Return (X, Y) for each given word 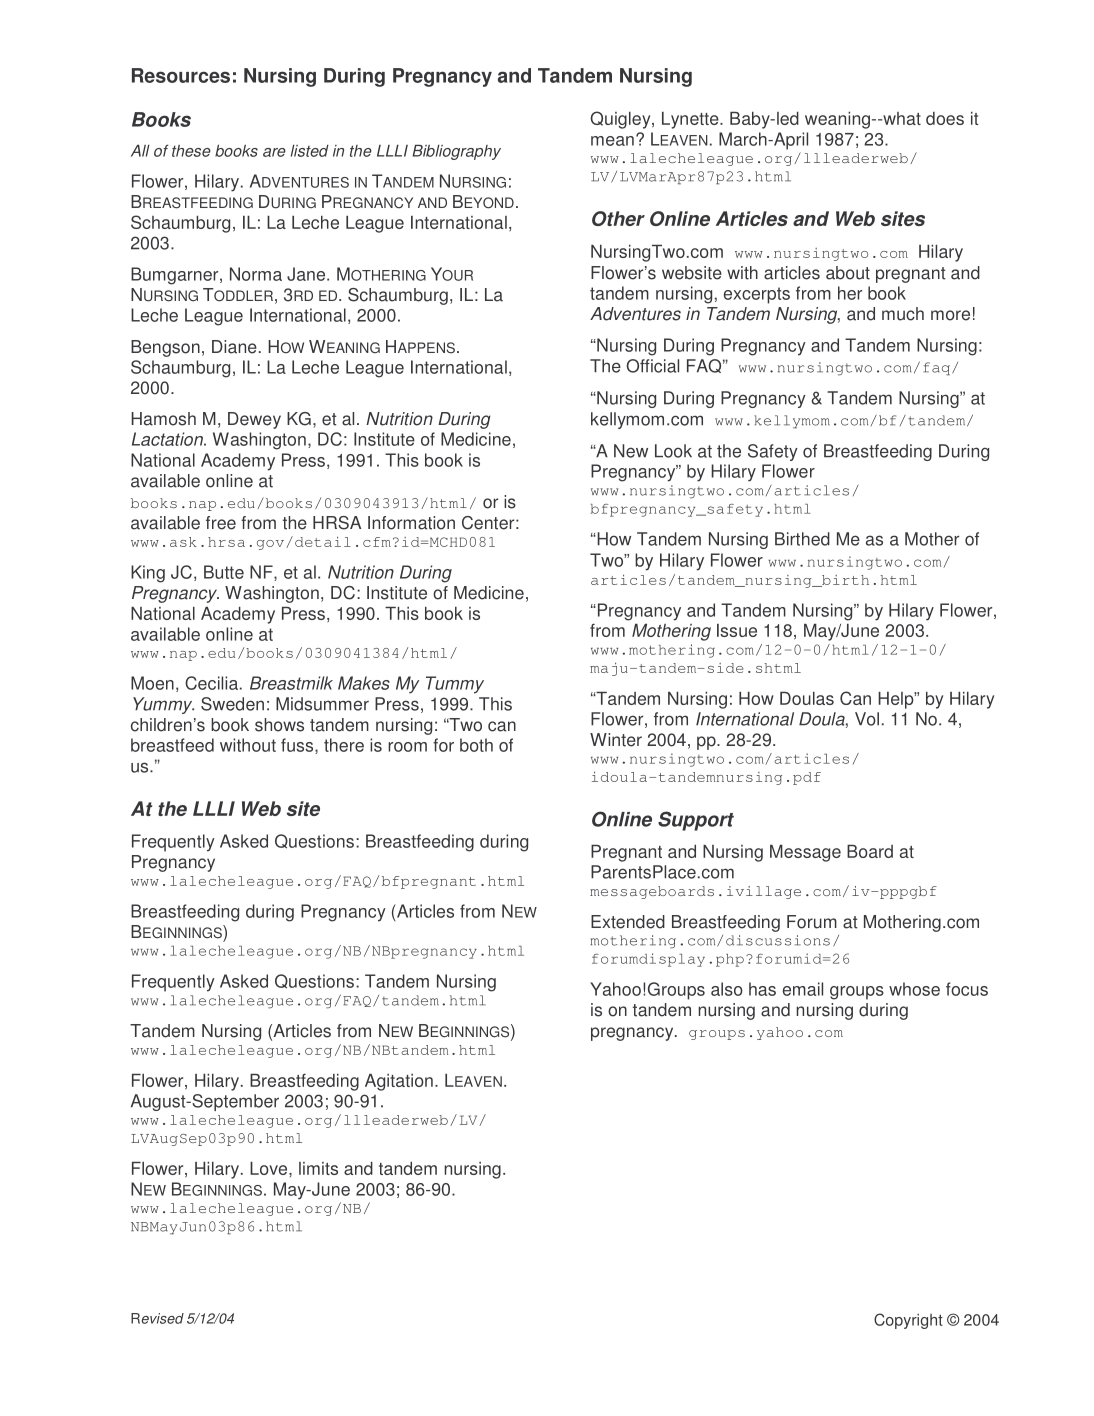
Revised (157, 1318)
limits (318, 1168)
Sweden (232, 704)
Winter (616, 740)
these (191, 151)
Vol (867, 719)
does (945, 118)
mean (612, 141)
